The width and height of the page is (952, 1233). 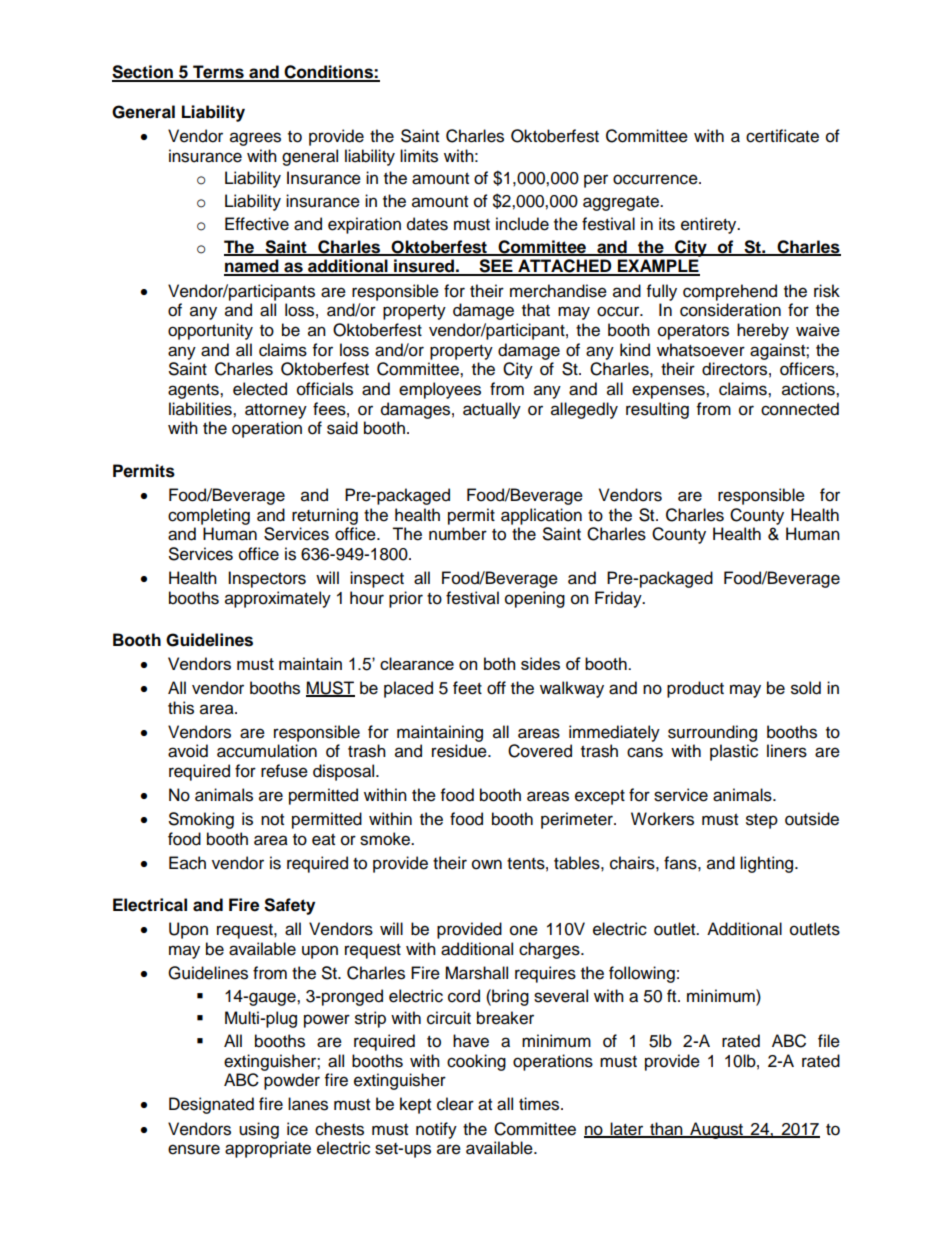 What do you see at coordinates (717, 1130) in the page?
I see `August` at bounding box center [717, 1130].
